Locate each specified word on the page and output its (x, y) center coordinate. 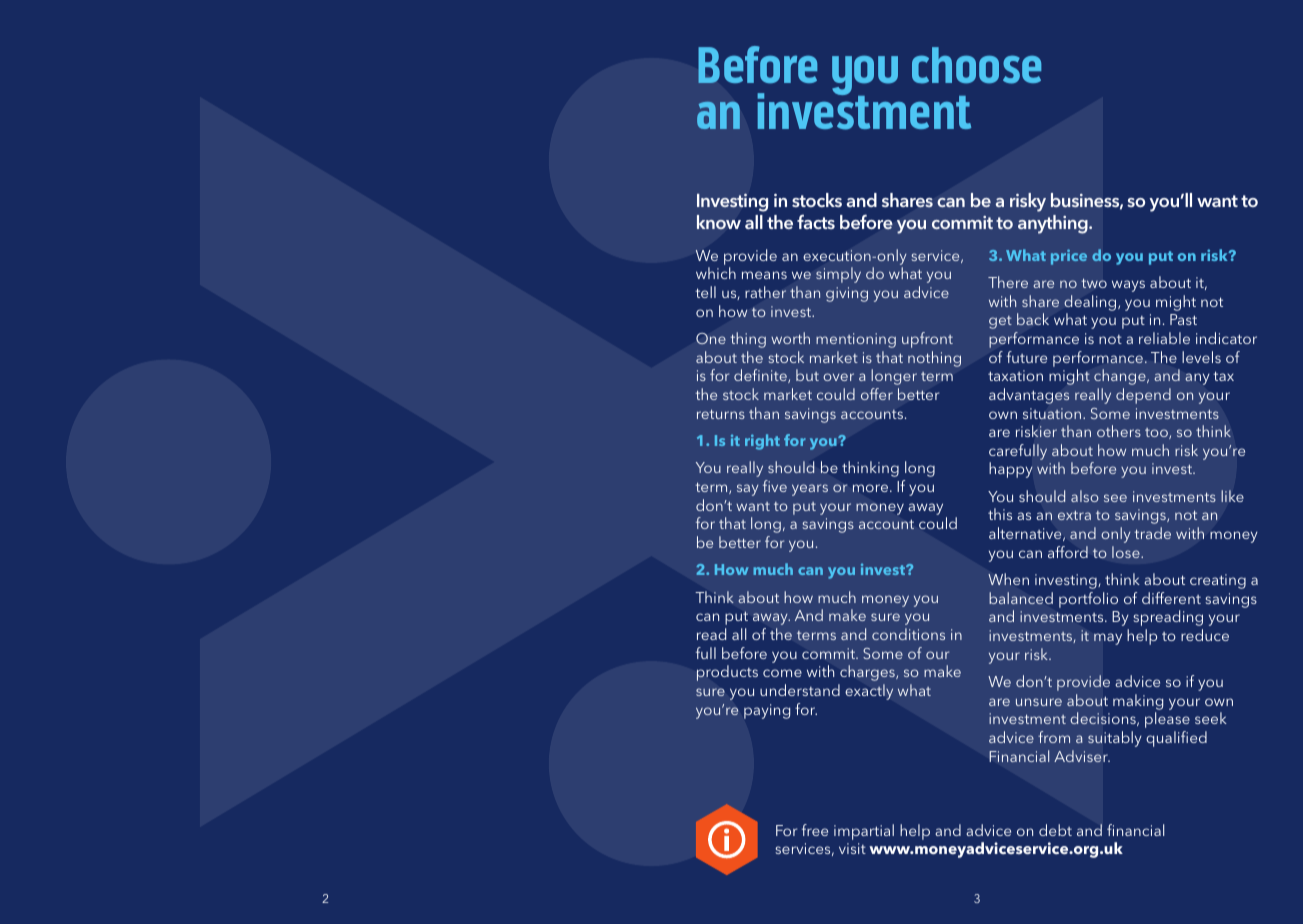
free (815, 830)
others (1119, 431)
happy (1011, 470)
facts (816, 221)
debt (1055, 830)
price (1069, 257)
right (762, 442)
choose (976, 65)
